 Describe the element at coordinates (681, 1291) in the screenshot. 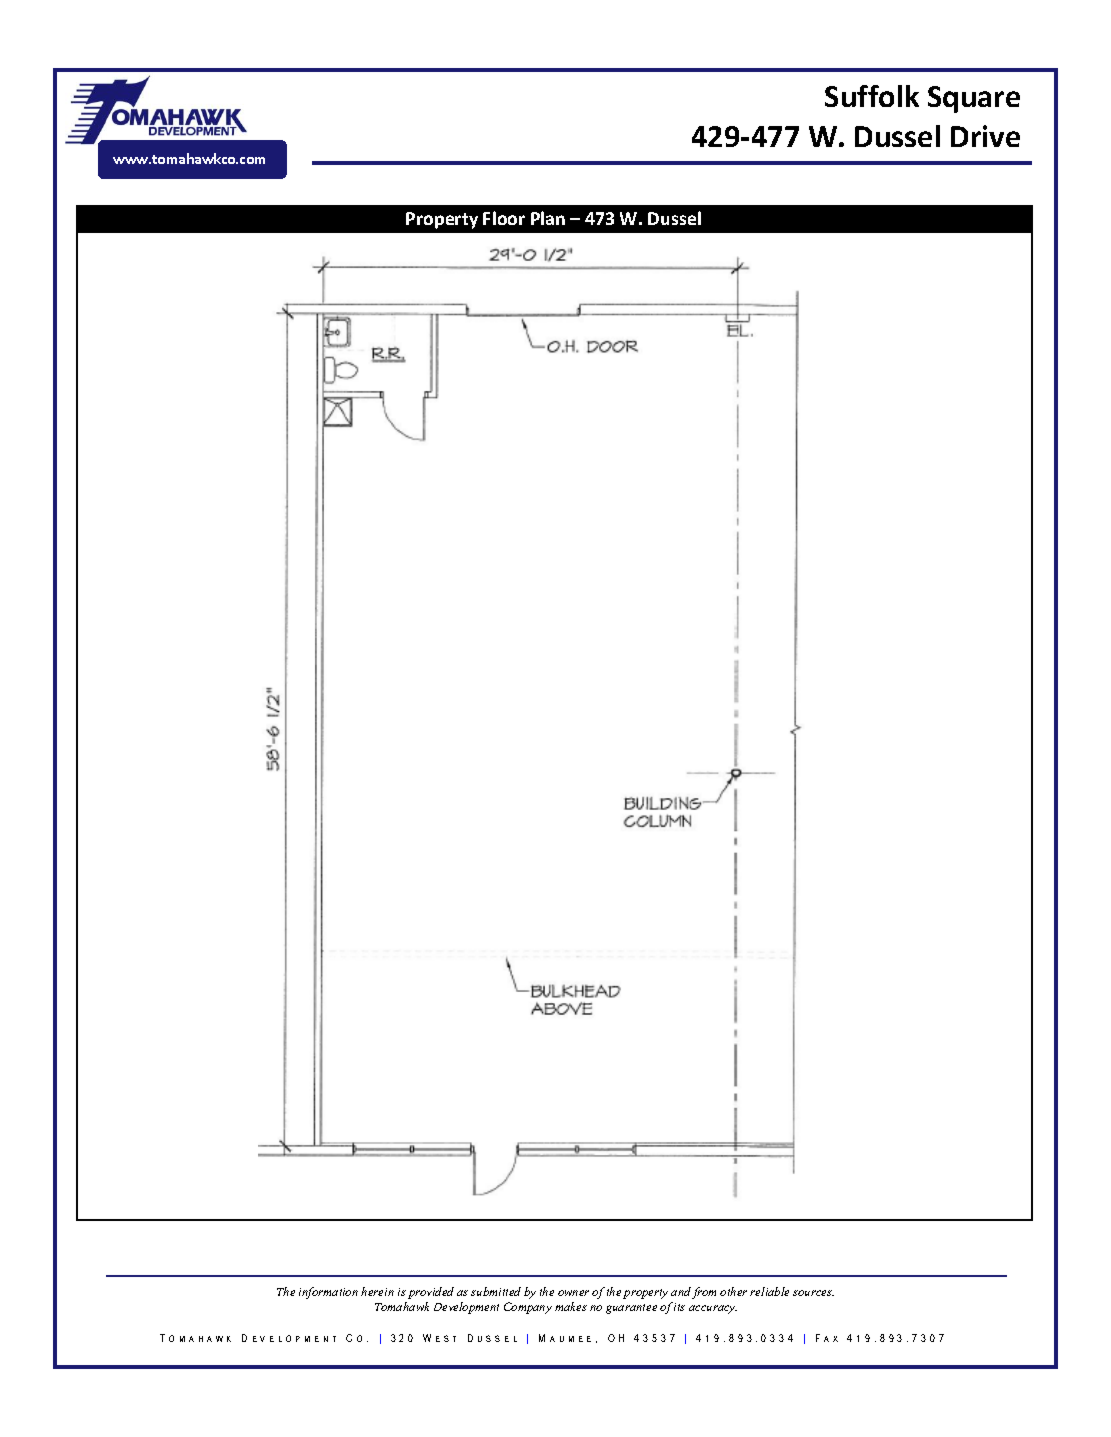

I see `and` at that location.
